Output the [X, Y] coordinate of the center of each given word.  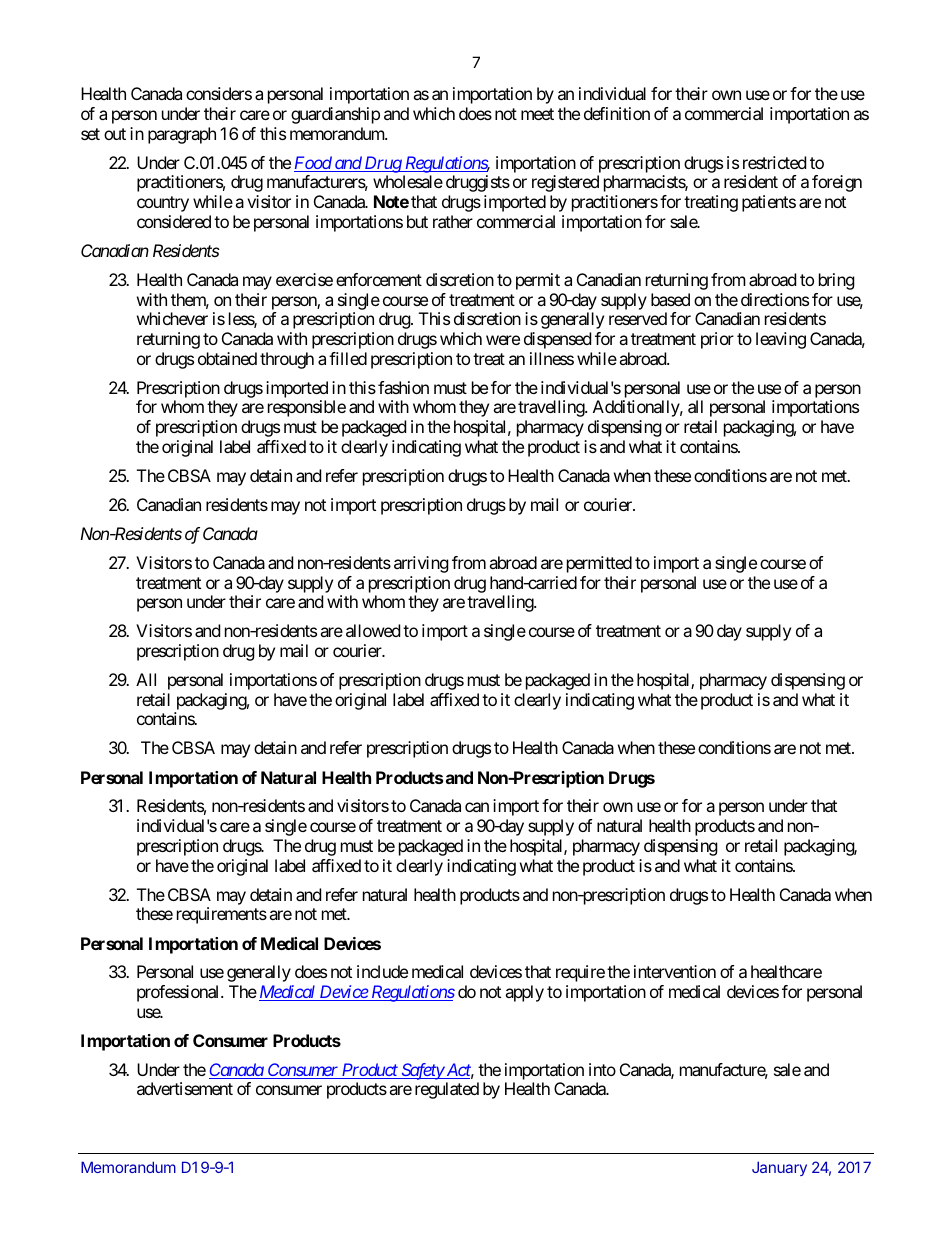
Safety [422, 1071]
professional [179, 993]
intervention [675, 971]
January [779, 1168]
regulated [447, 1090]
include [382, 971]
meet [537, 114]
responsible [307, 408]
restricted [774, 162]
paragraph [182, 135]
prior [717, 340]
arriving [421, 564]
